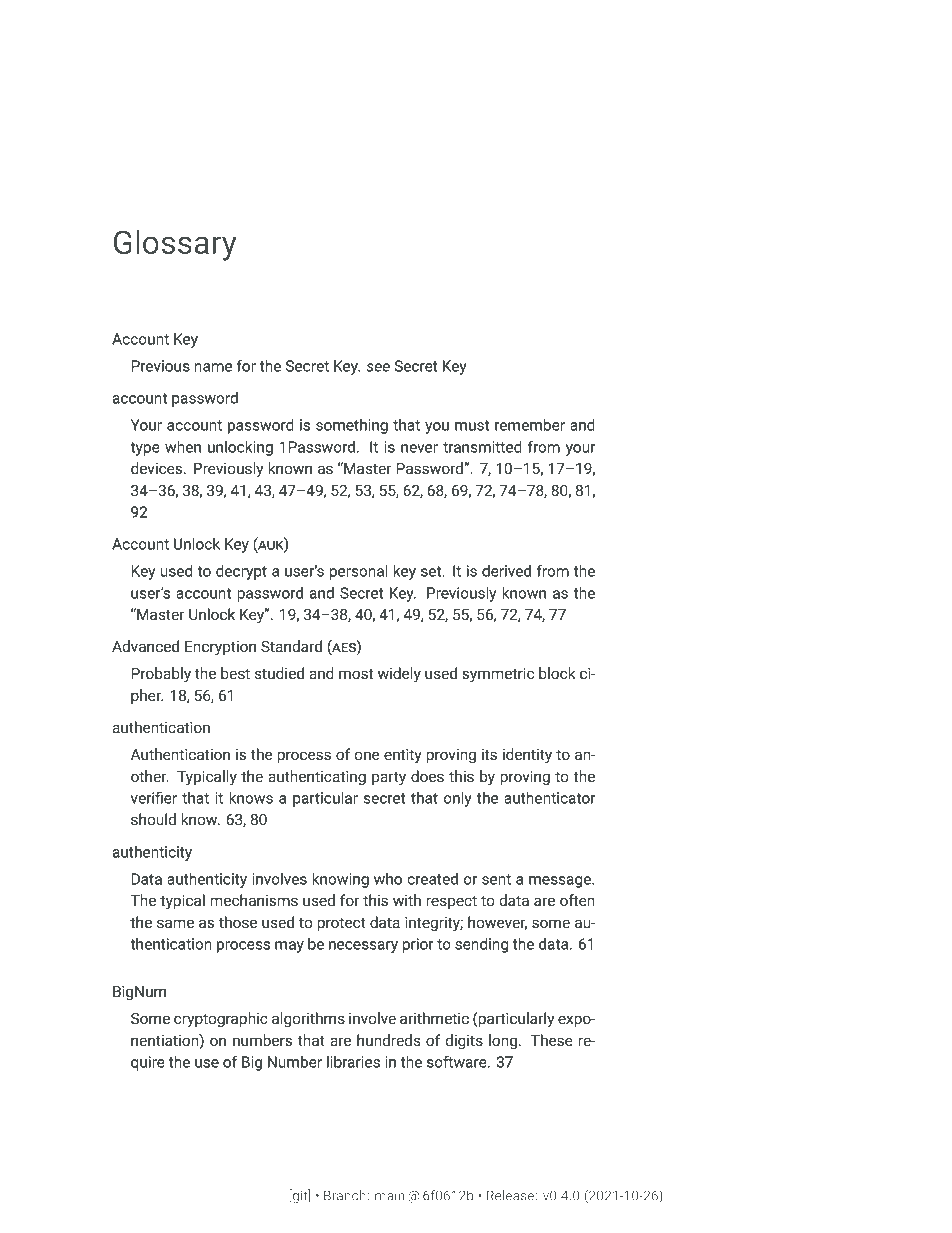  I want to click on however, so click(497, 923).
